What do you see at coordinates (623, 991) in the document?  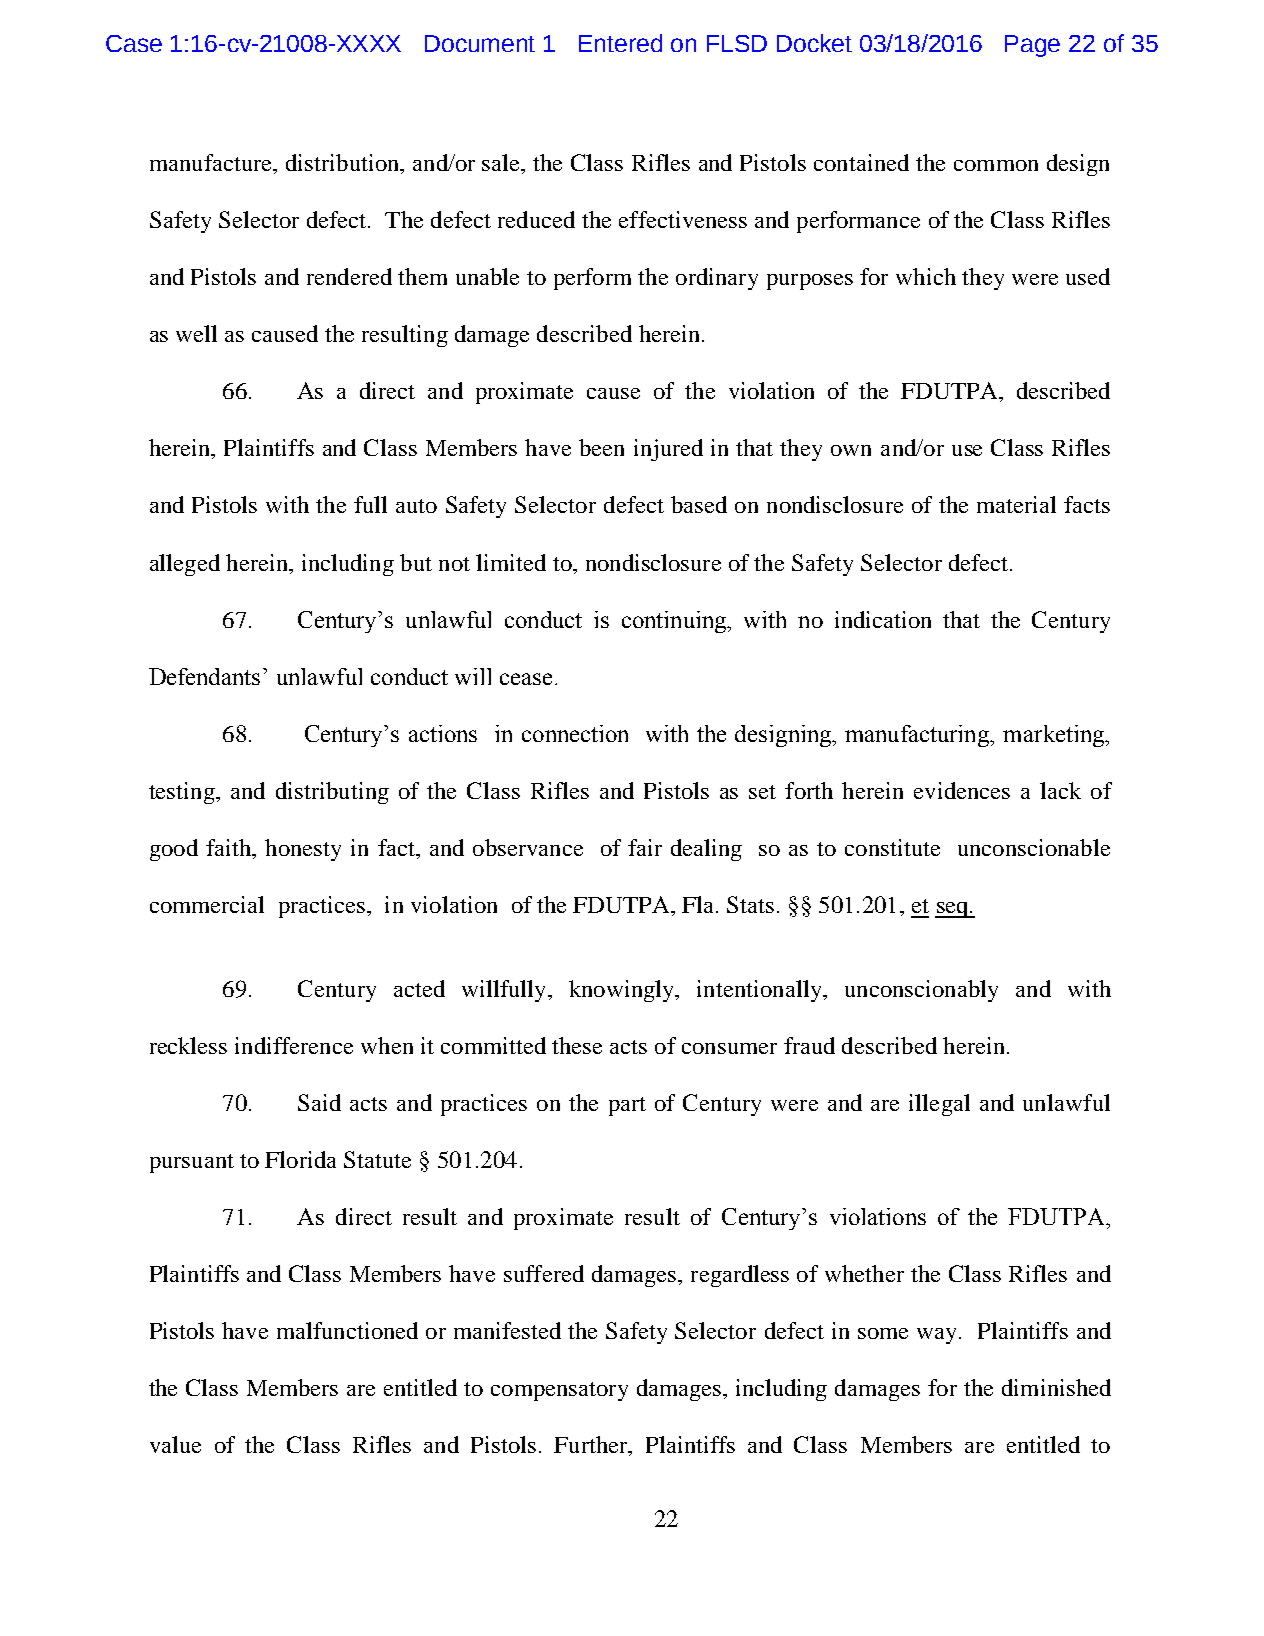 I see `knowingly` at bounding box center [623, 991].
